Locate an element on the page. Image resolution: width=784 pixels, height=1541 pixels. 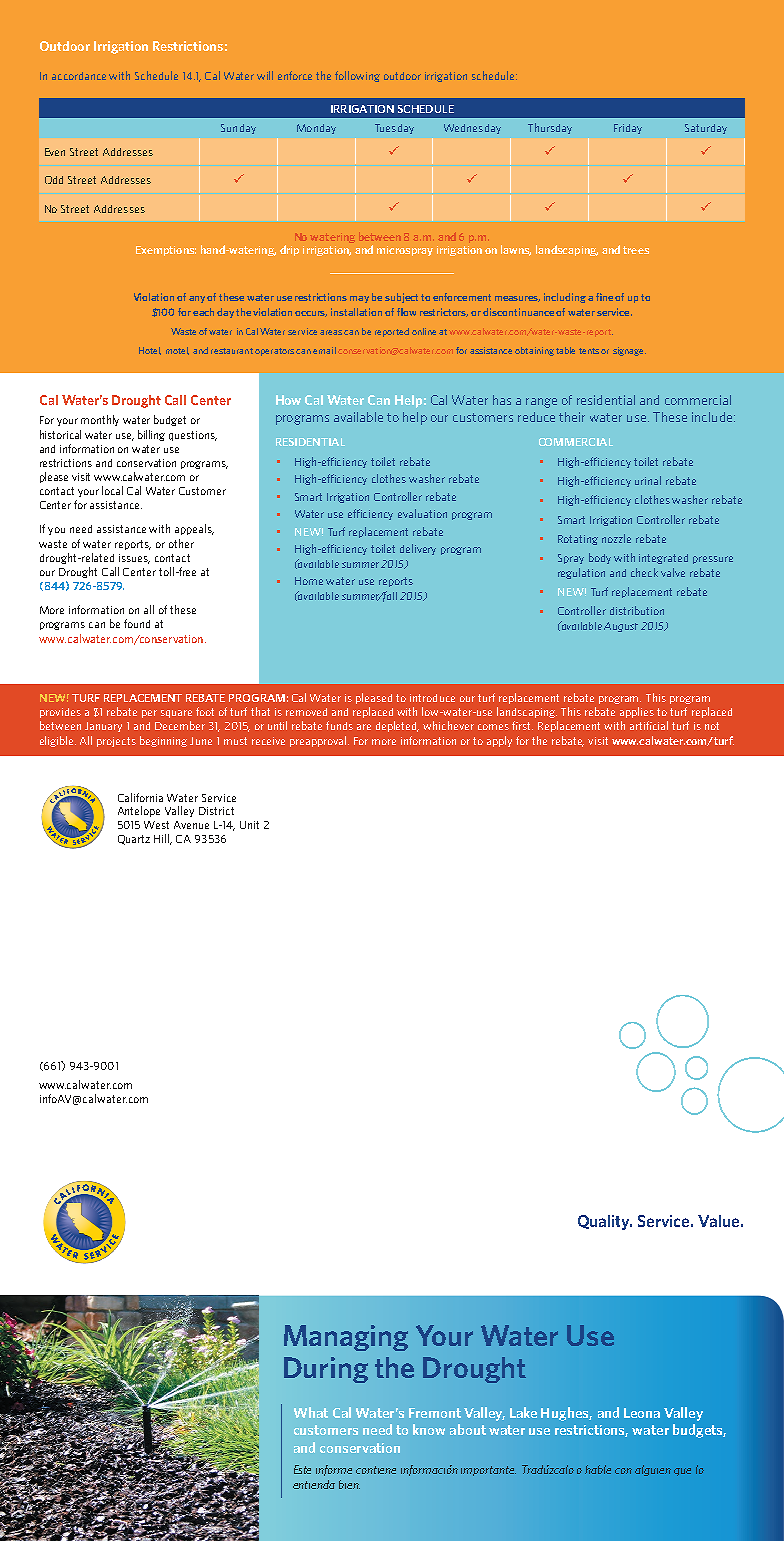
contiene is located at coordinates (376, 1470).
